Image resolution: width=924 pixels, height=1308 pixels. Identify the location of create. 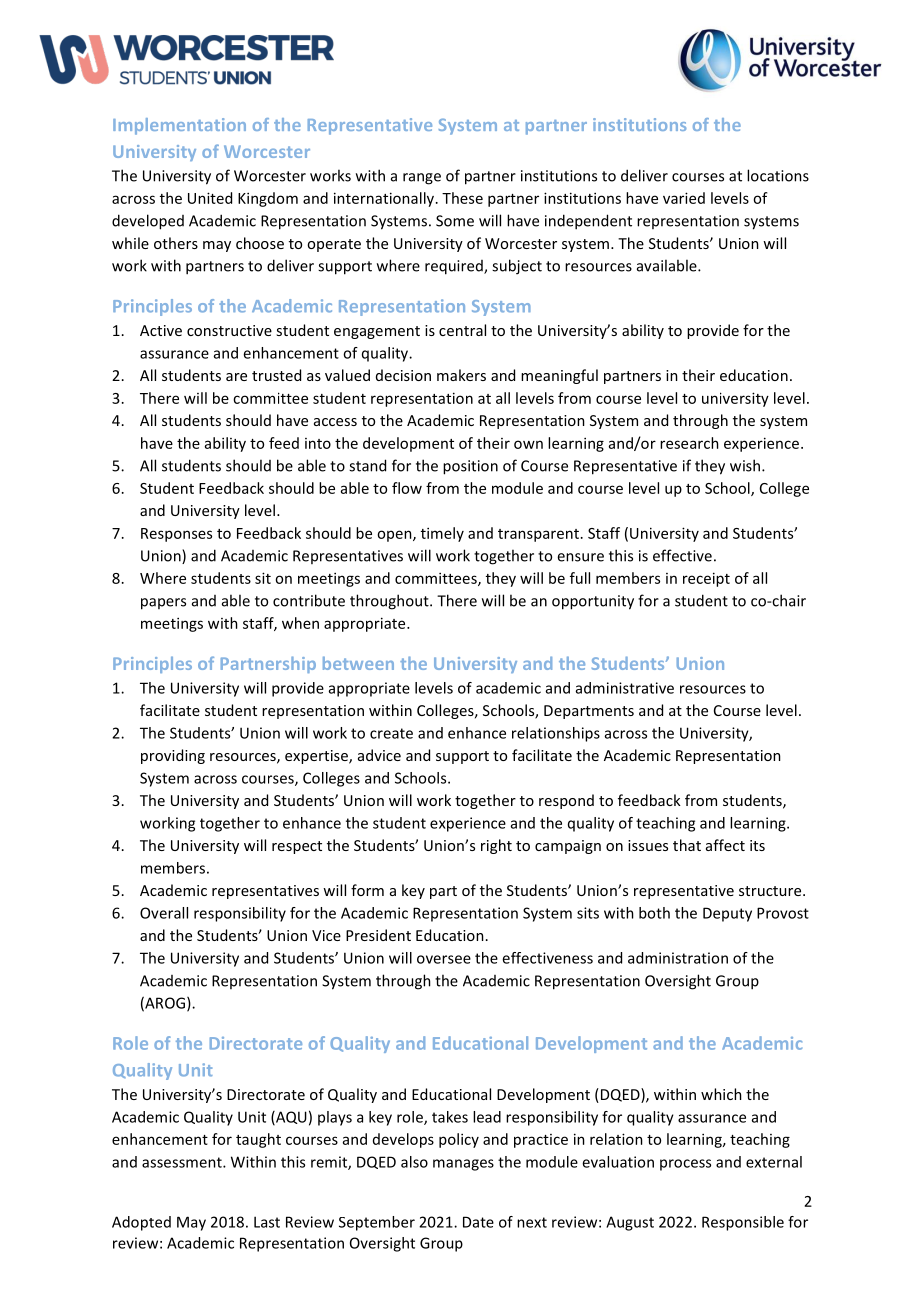
(391, 733).
